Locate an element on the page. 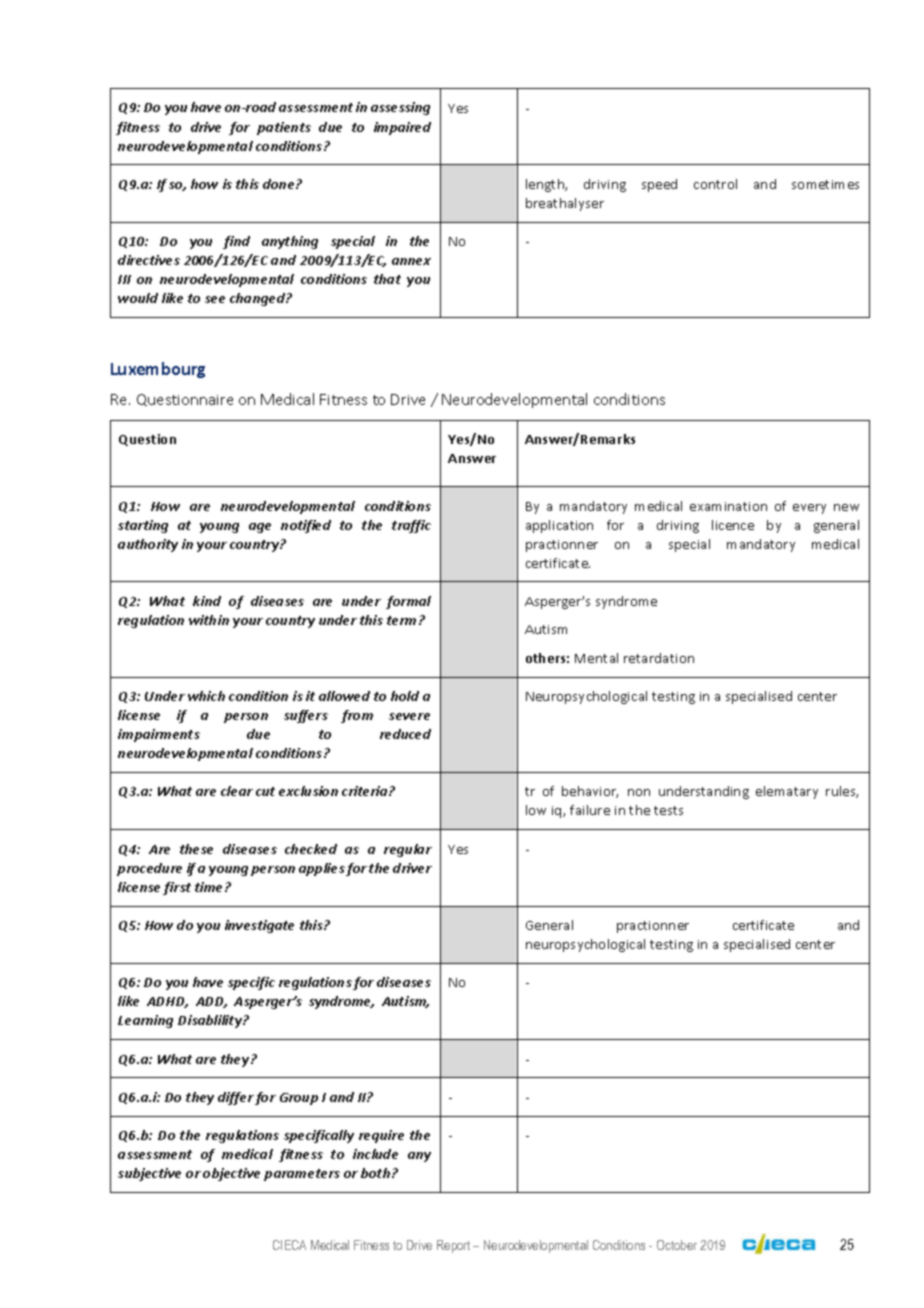  reduced is located at coordinates (405, 734).
